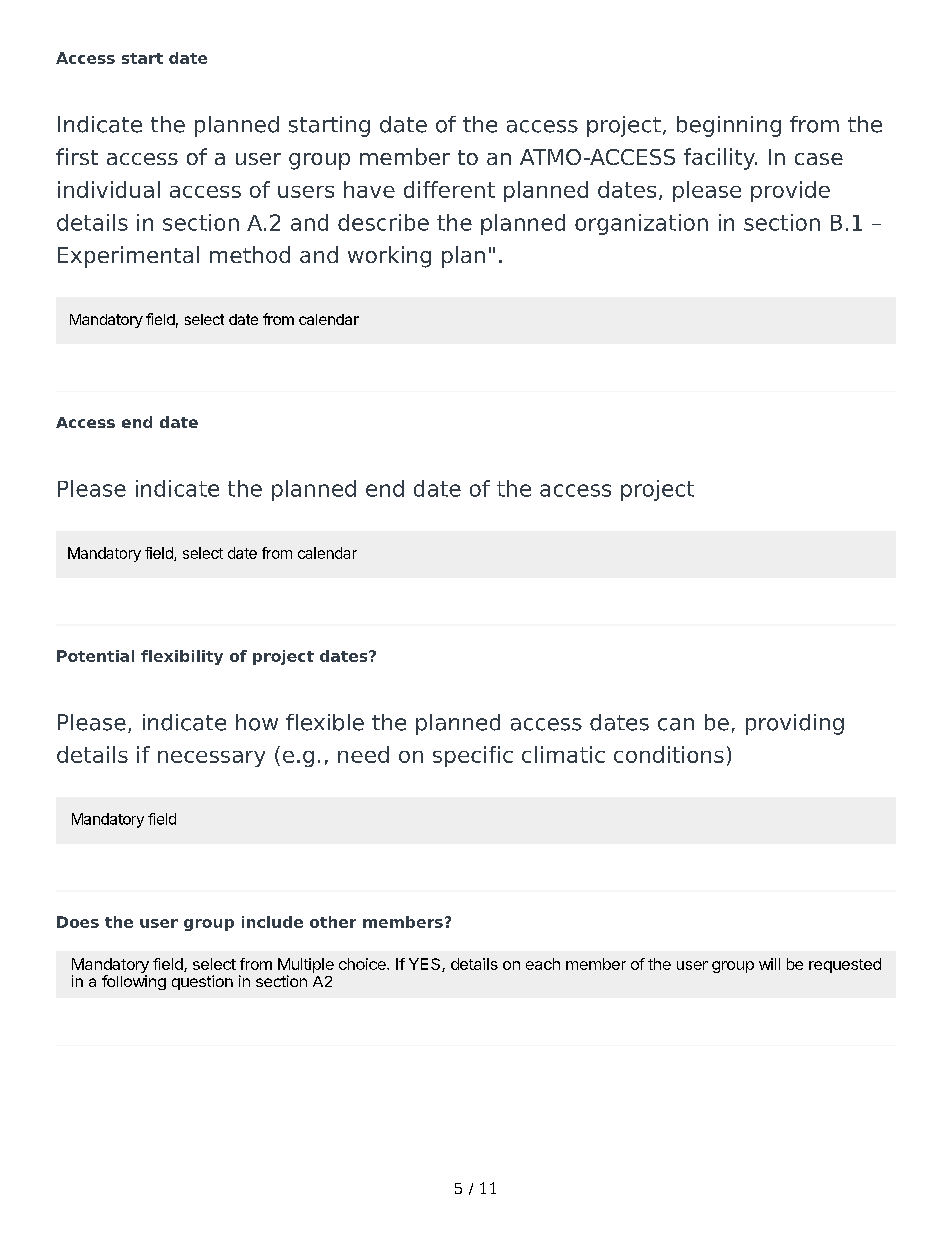 The height and width of the screenshot is (1233, 952). I want to click on facility, so click(720, 159).
